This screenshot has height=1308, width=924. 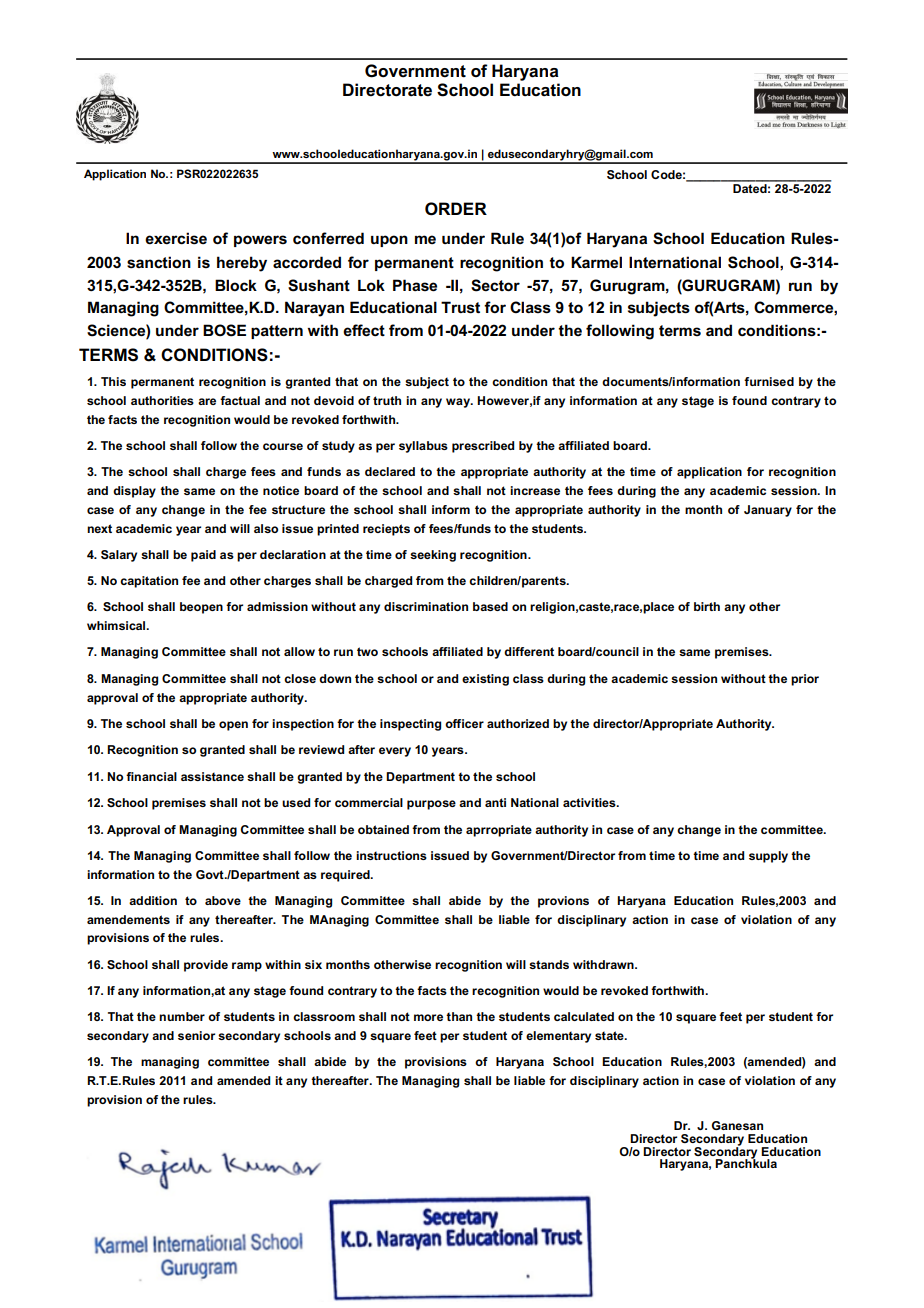 What do you see at coordinates (153, 900) in the screenshot?
I see `addition` at bounding box center [153, 900].
